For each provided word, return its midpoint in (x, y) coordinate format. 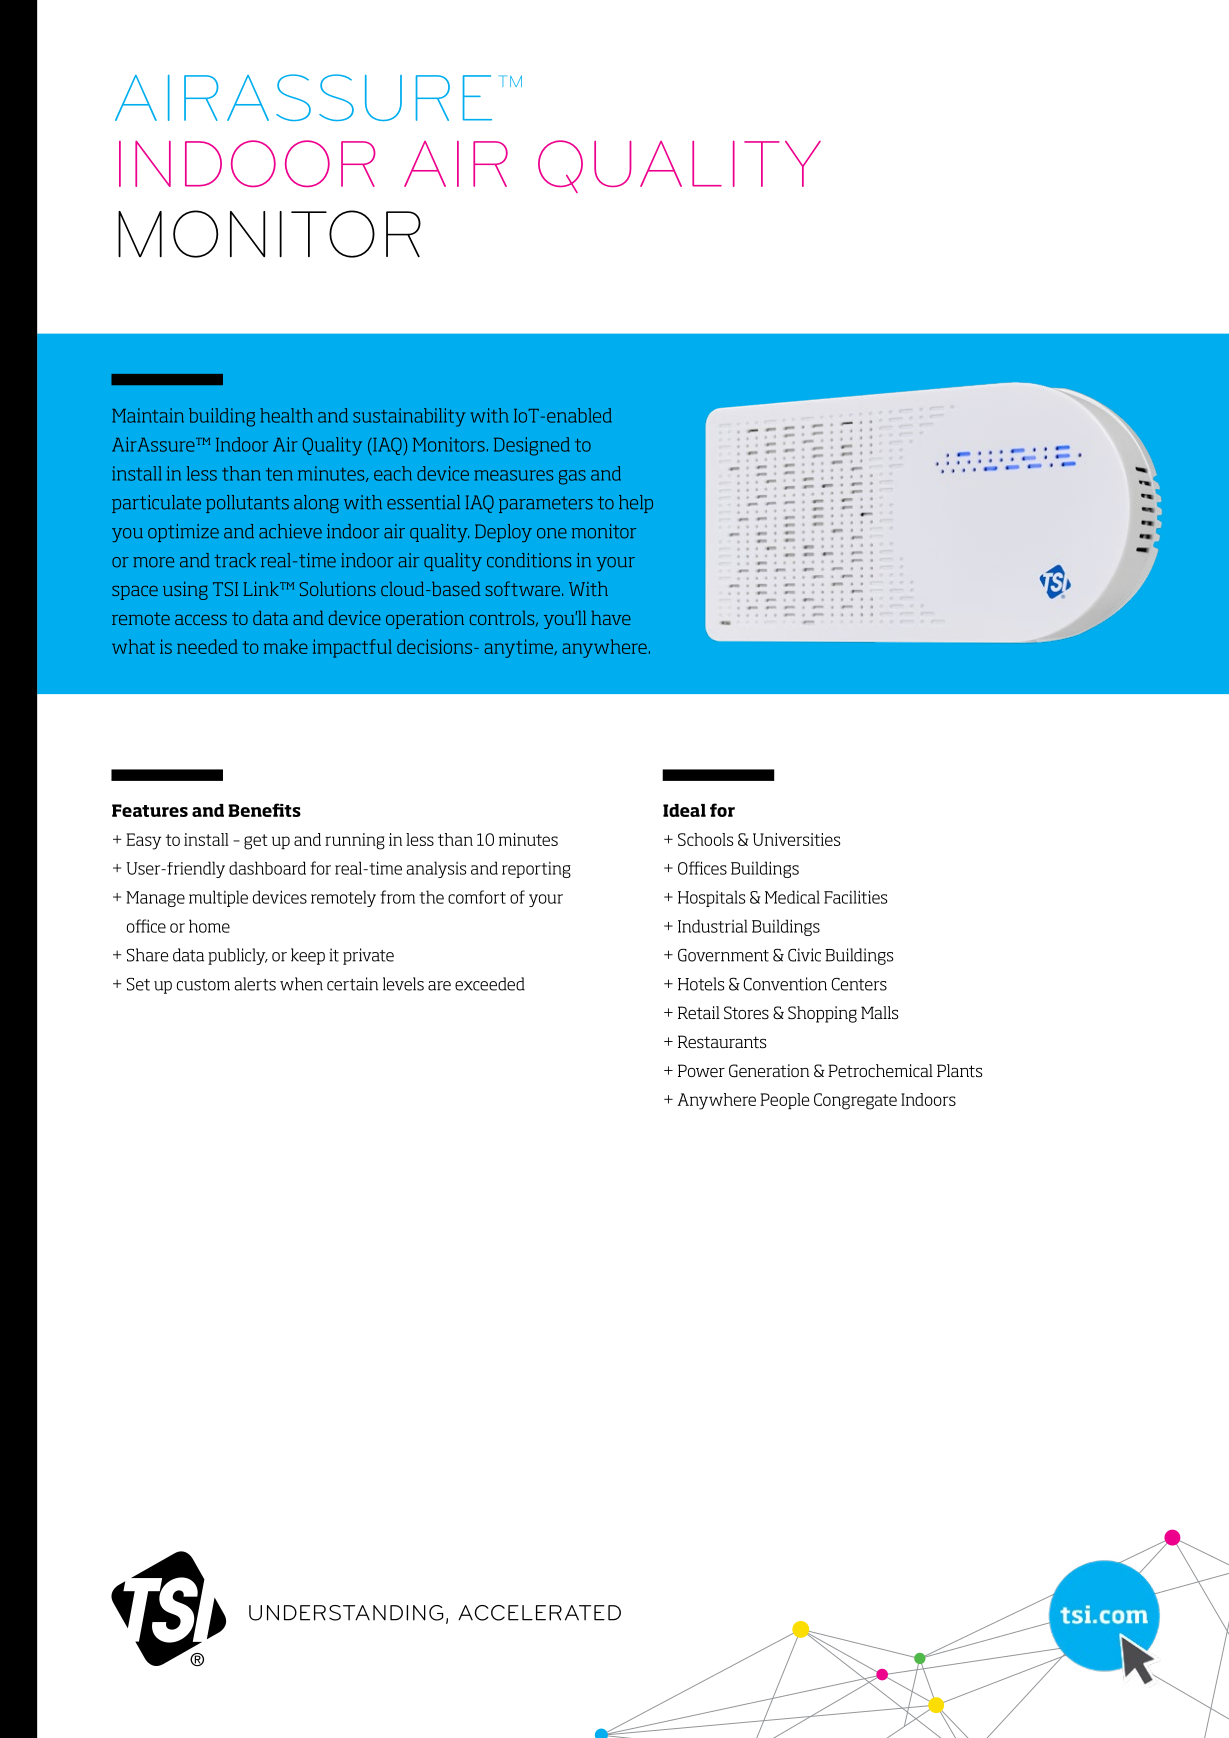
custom (203, 985)
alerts (255, 984)
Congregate (855, 1101)
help (636, 504)
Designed (532, 446)
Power (701, 1071)
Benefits (264, 810)
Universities (797, 839)
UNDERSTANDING (346, 1613)
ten (279, 474)
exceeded (490, 984)
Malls (879, 1012)
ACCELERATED (539, 1613)
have (611, 617)
